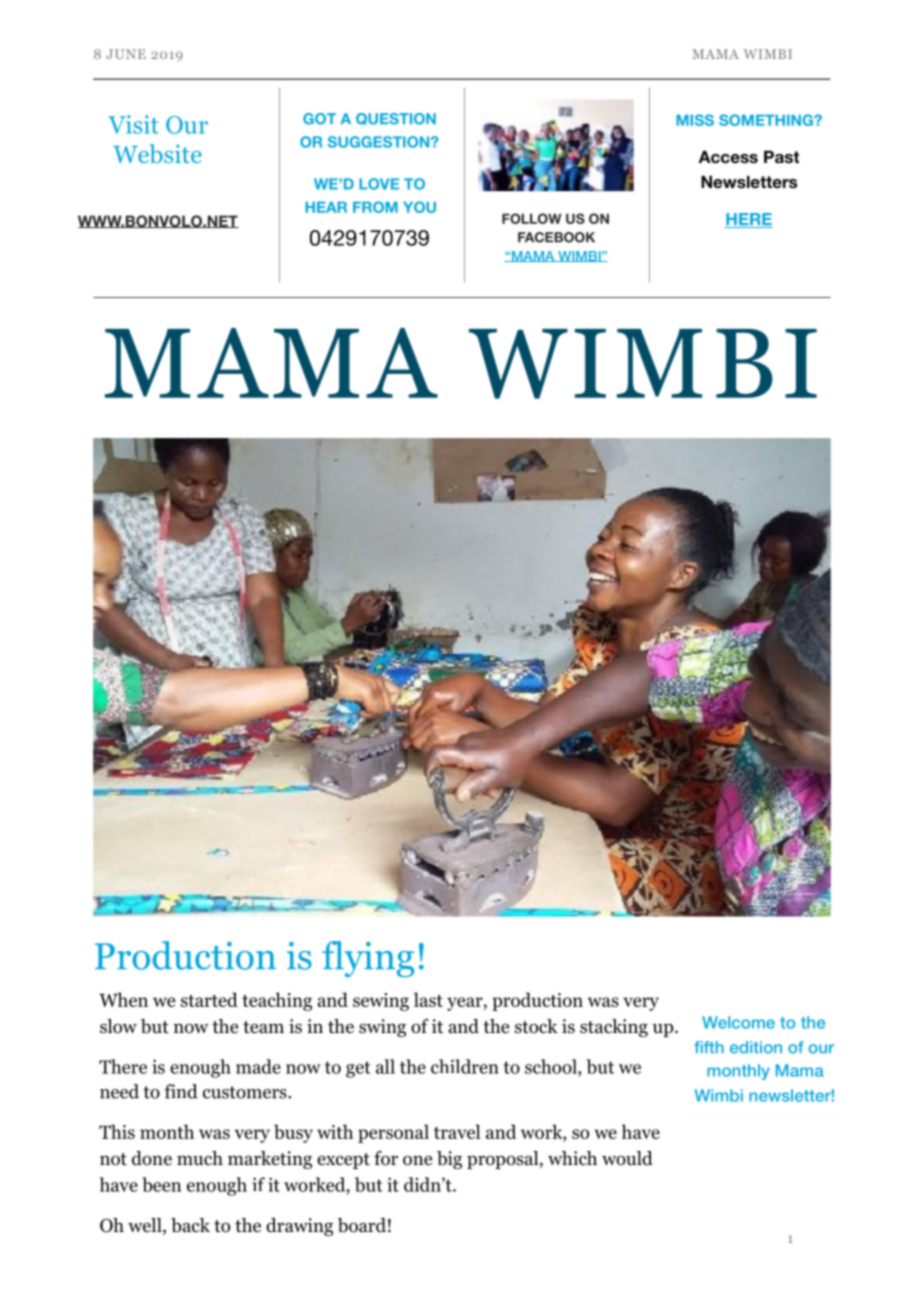 The image size is (924, 1308). What do you see at coordinates (161, 1184) in the screenshot?
I see `been` at bounding box center [161, 1184].
